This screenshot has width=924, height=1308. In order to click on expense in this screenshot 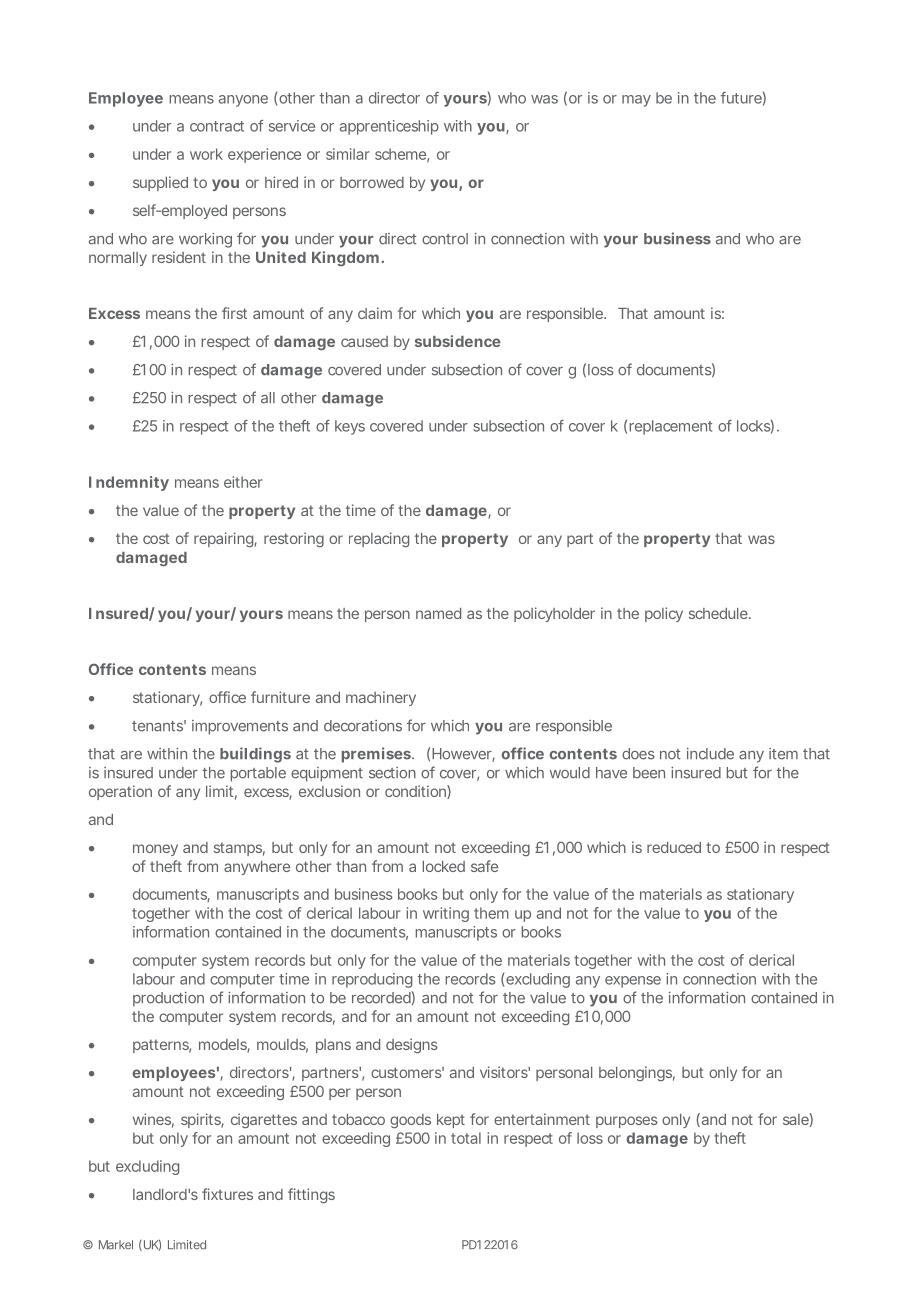, I will do `click(633, 982)`.
